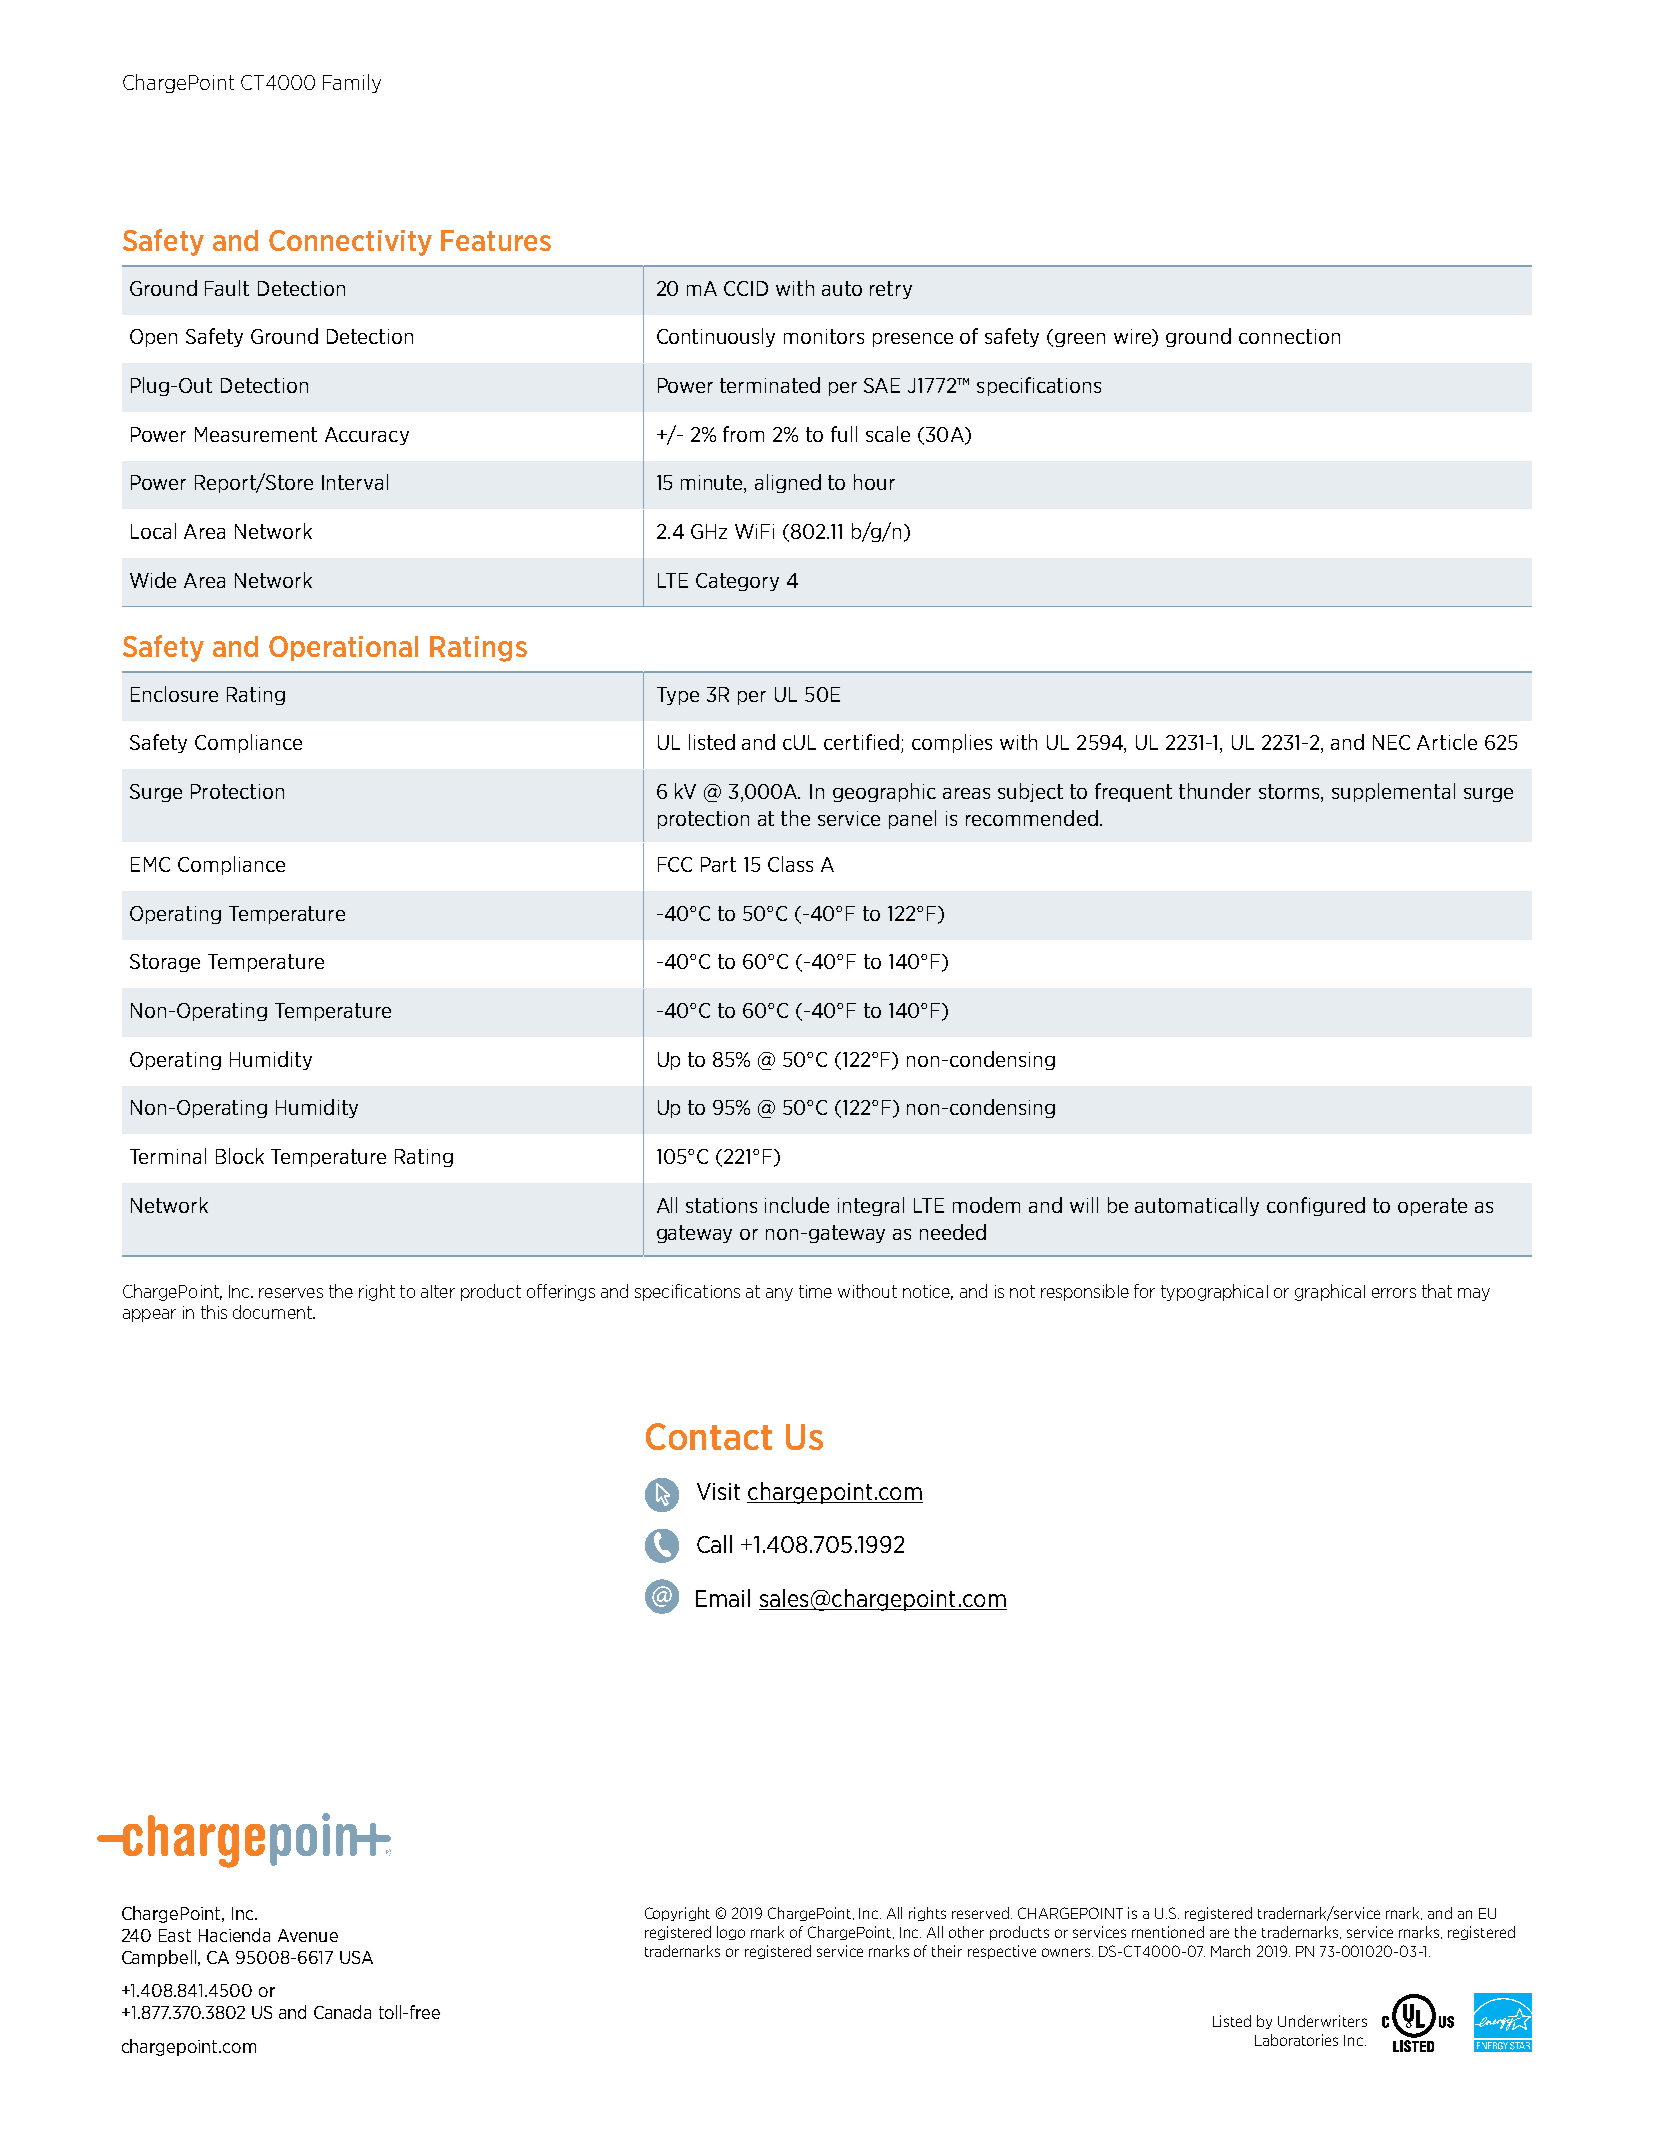  I want to click on Canada, so click(342, 2012).
